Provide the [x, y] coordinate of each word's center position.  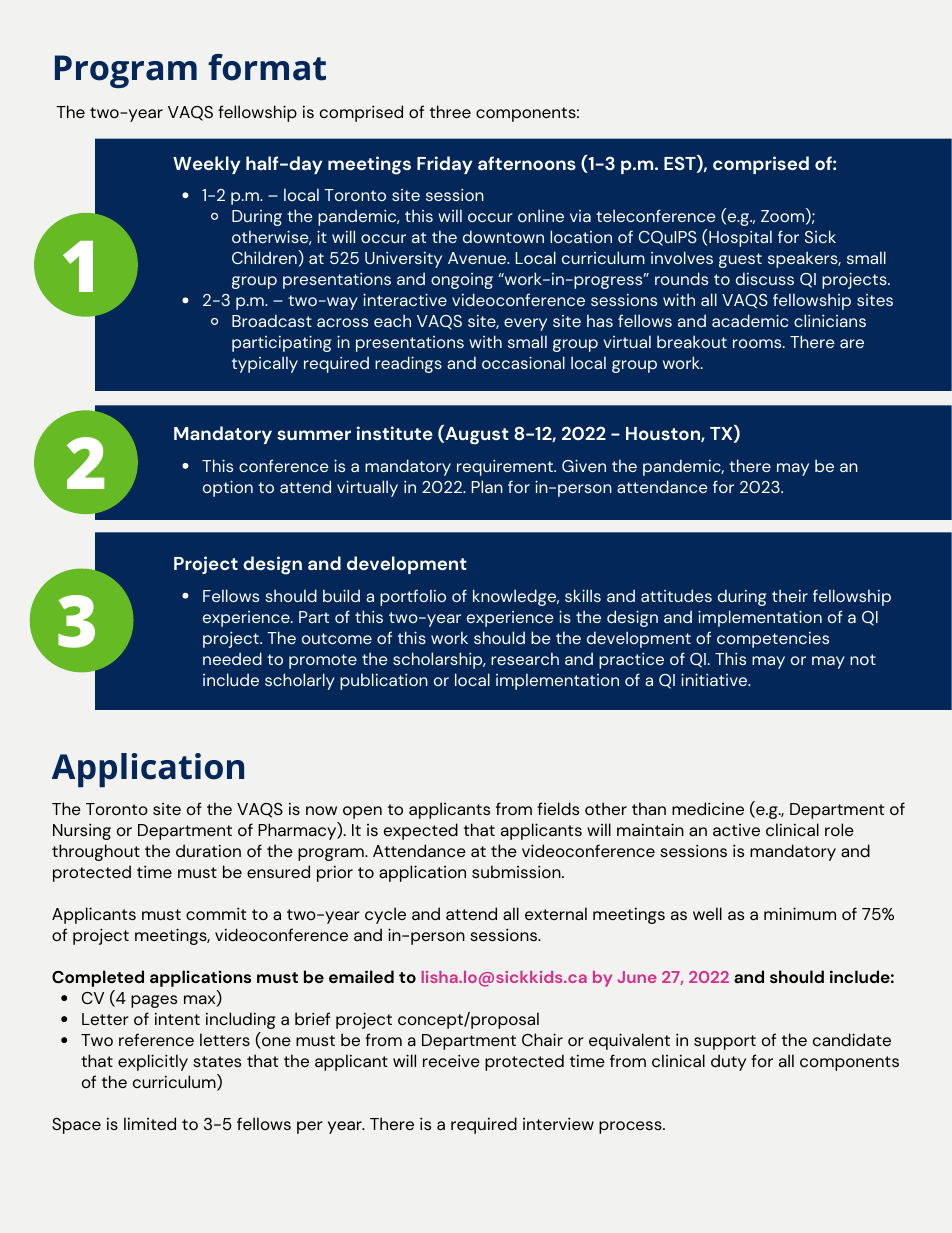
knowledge [516, 597]
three [450, 111]
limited [150, 1123]
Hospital [740, 238]
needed [232, 658]
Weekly [206, 165]
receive [451, 1060]
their [790, 595]
